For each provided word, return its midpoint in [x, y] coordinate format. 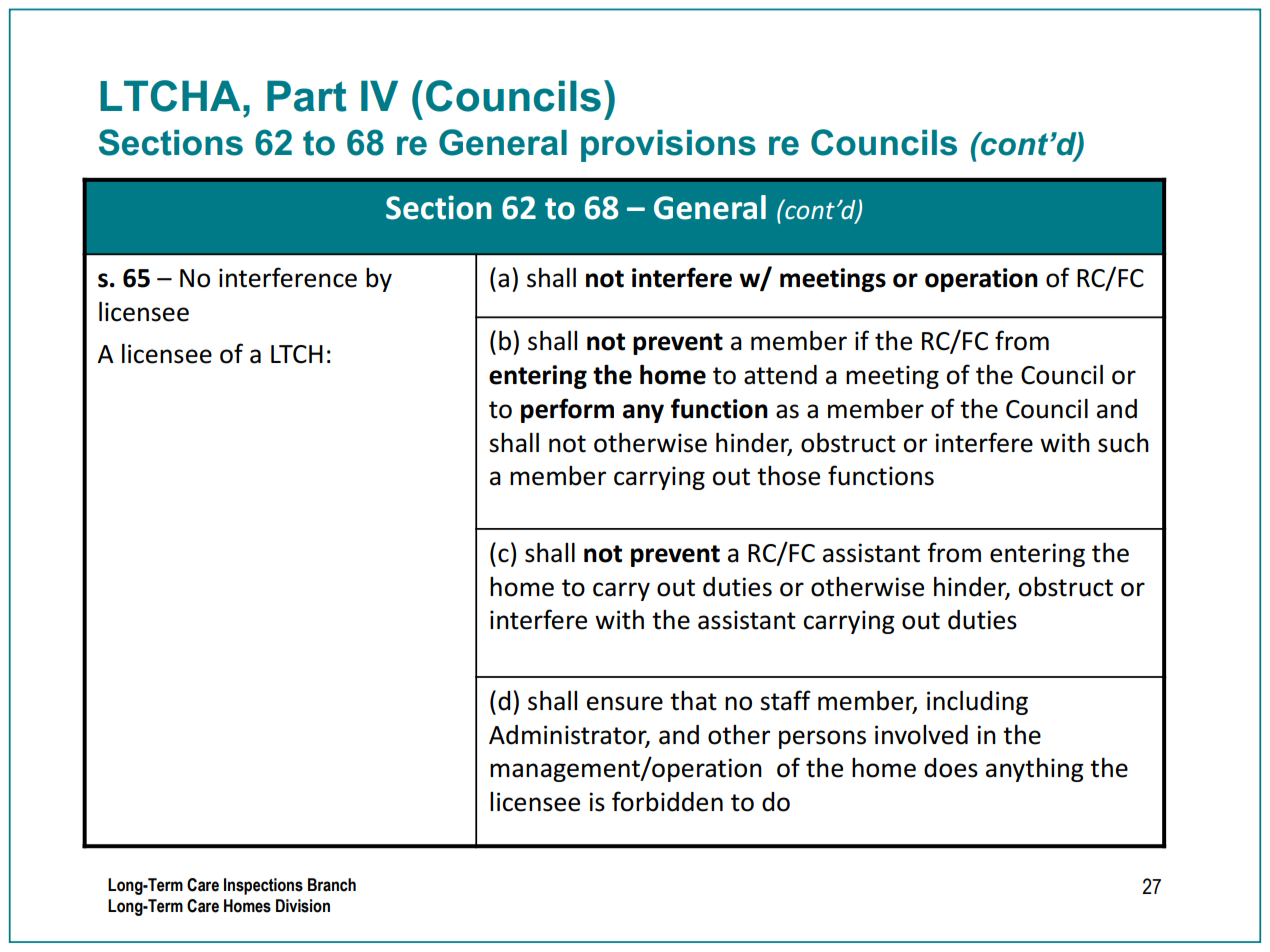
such [1123, 442]
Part [307, 96]
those [788, 476]
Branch [332, 885]
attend [780, 375]
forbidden [667, 801]
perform [567, 410]
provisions [668, 146]
